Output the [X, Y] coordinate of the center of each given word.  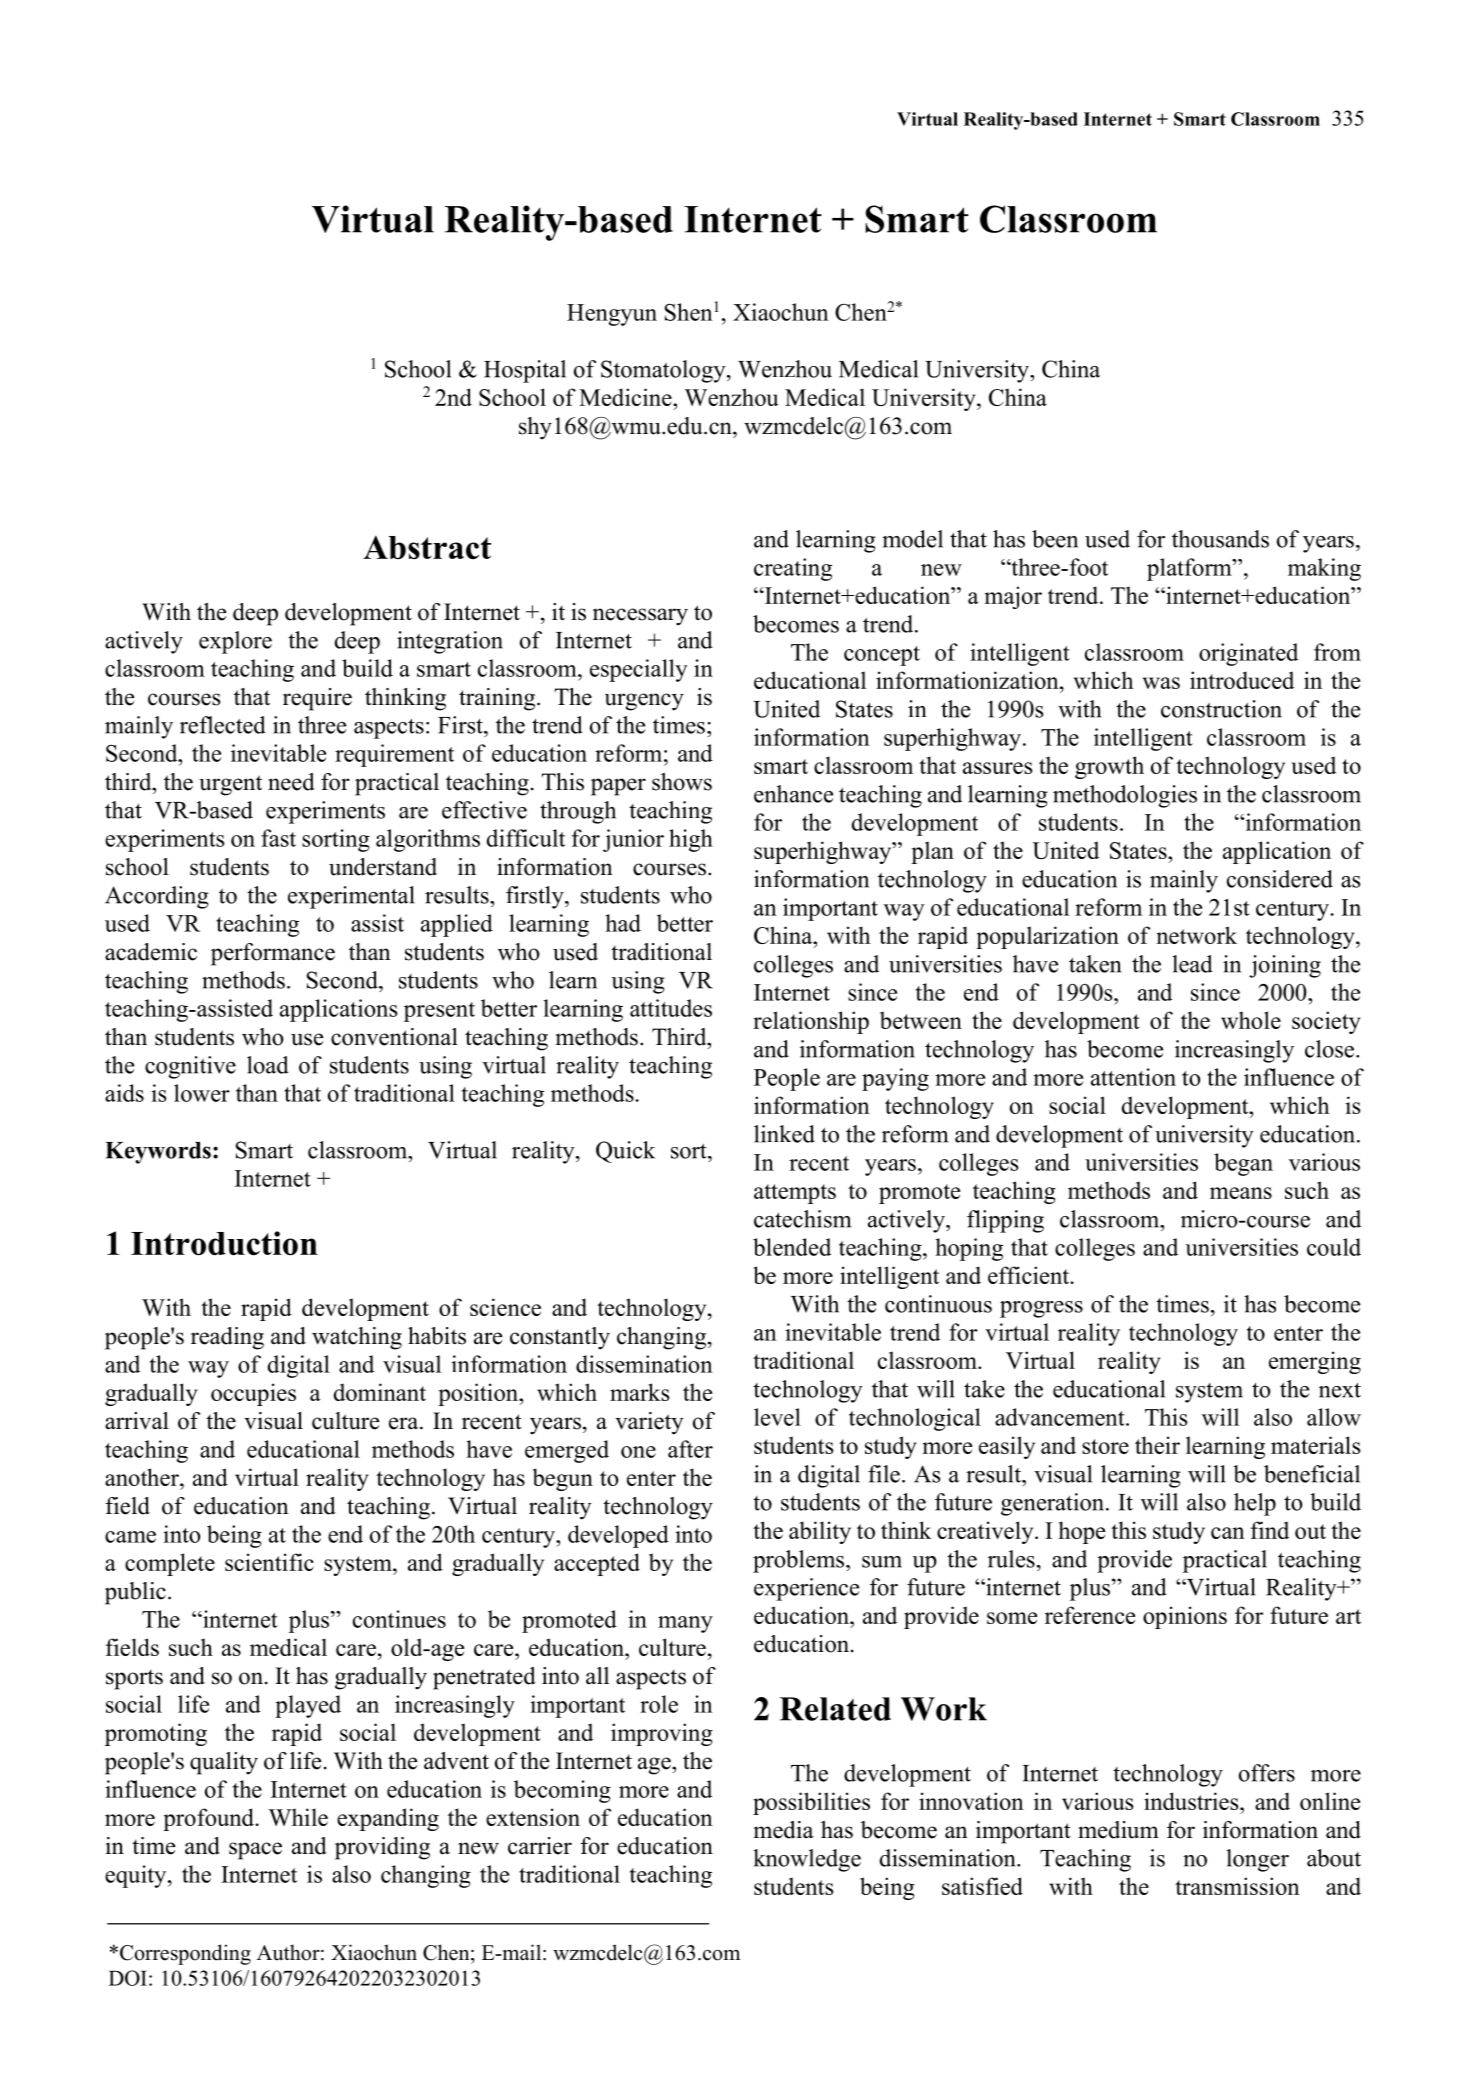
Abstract [427, 547]
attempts [795, 1194]
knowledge [807, 1860]
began [1243, 1164]
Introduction [224, 1243]
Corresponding [185, 1954]
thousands [1220, 539]
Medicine [626, 397]
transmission [1237, 1886]
